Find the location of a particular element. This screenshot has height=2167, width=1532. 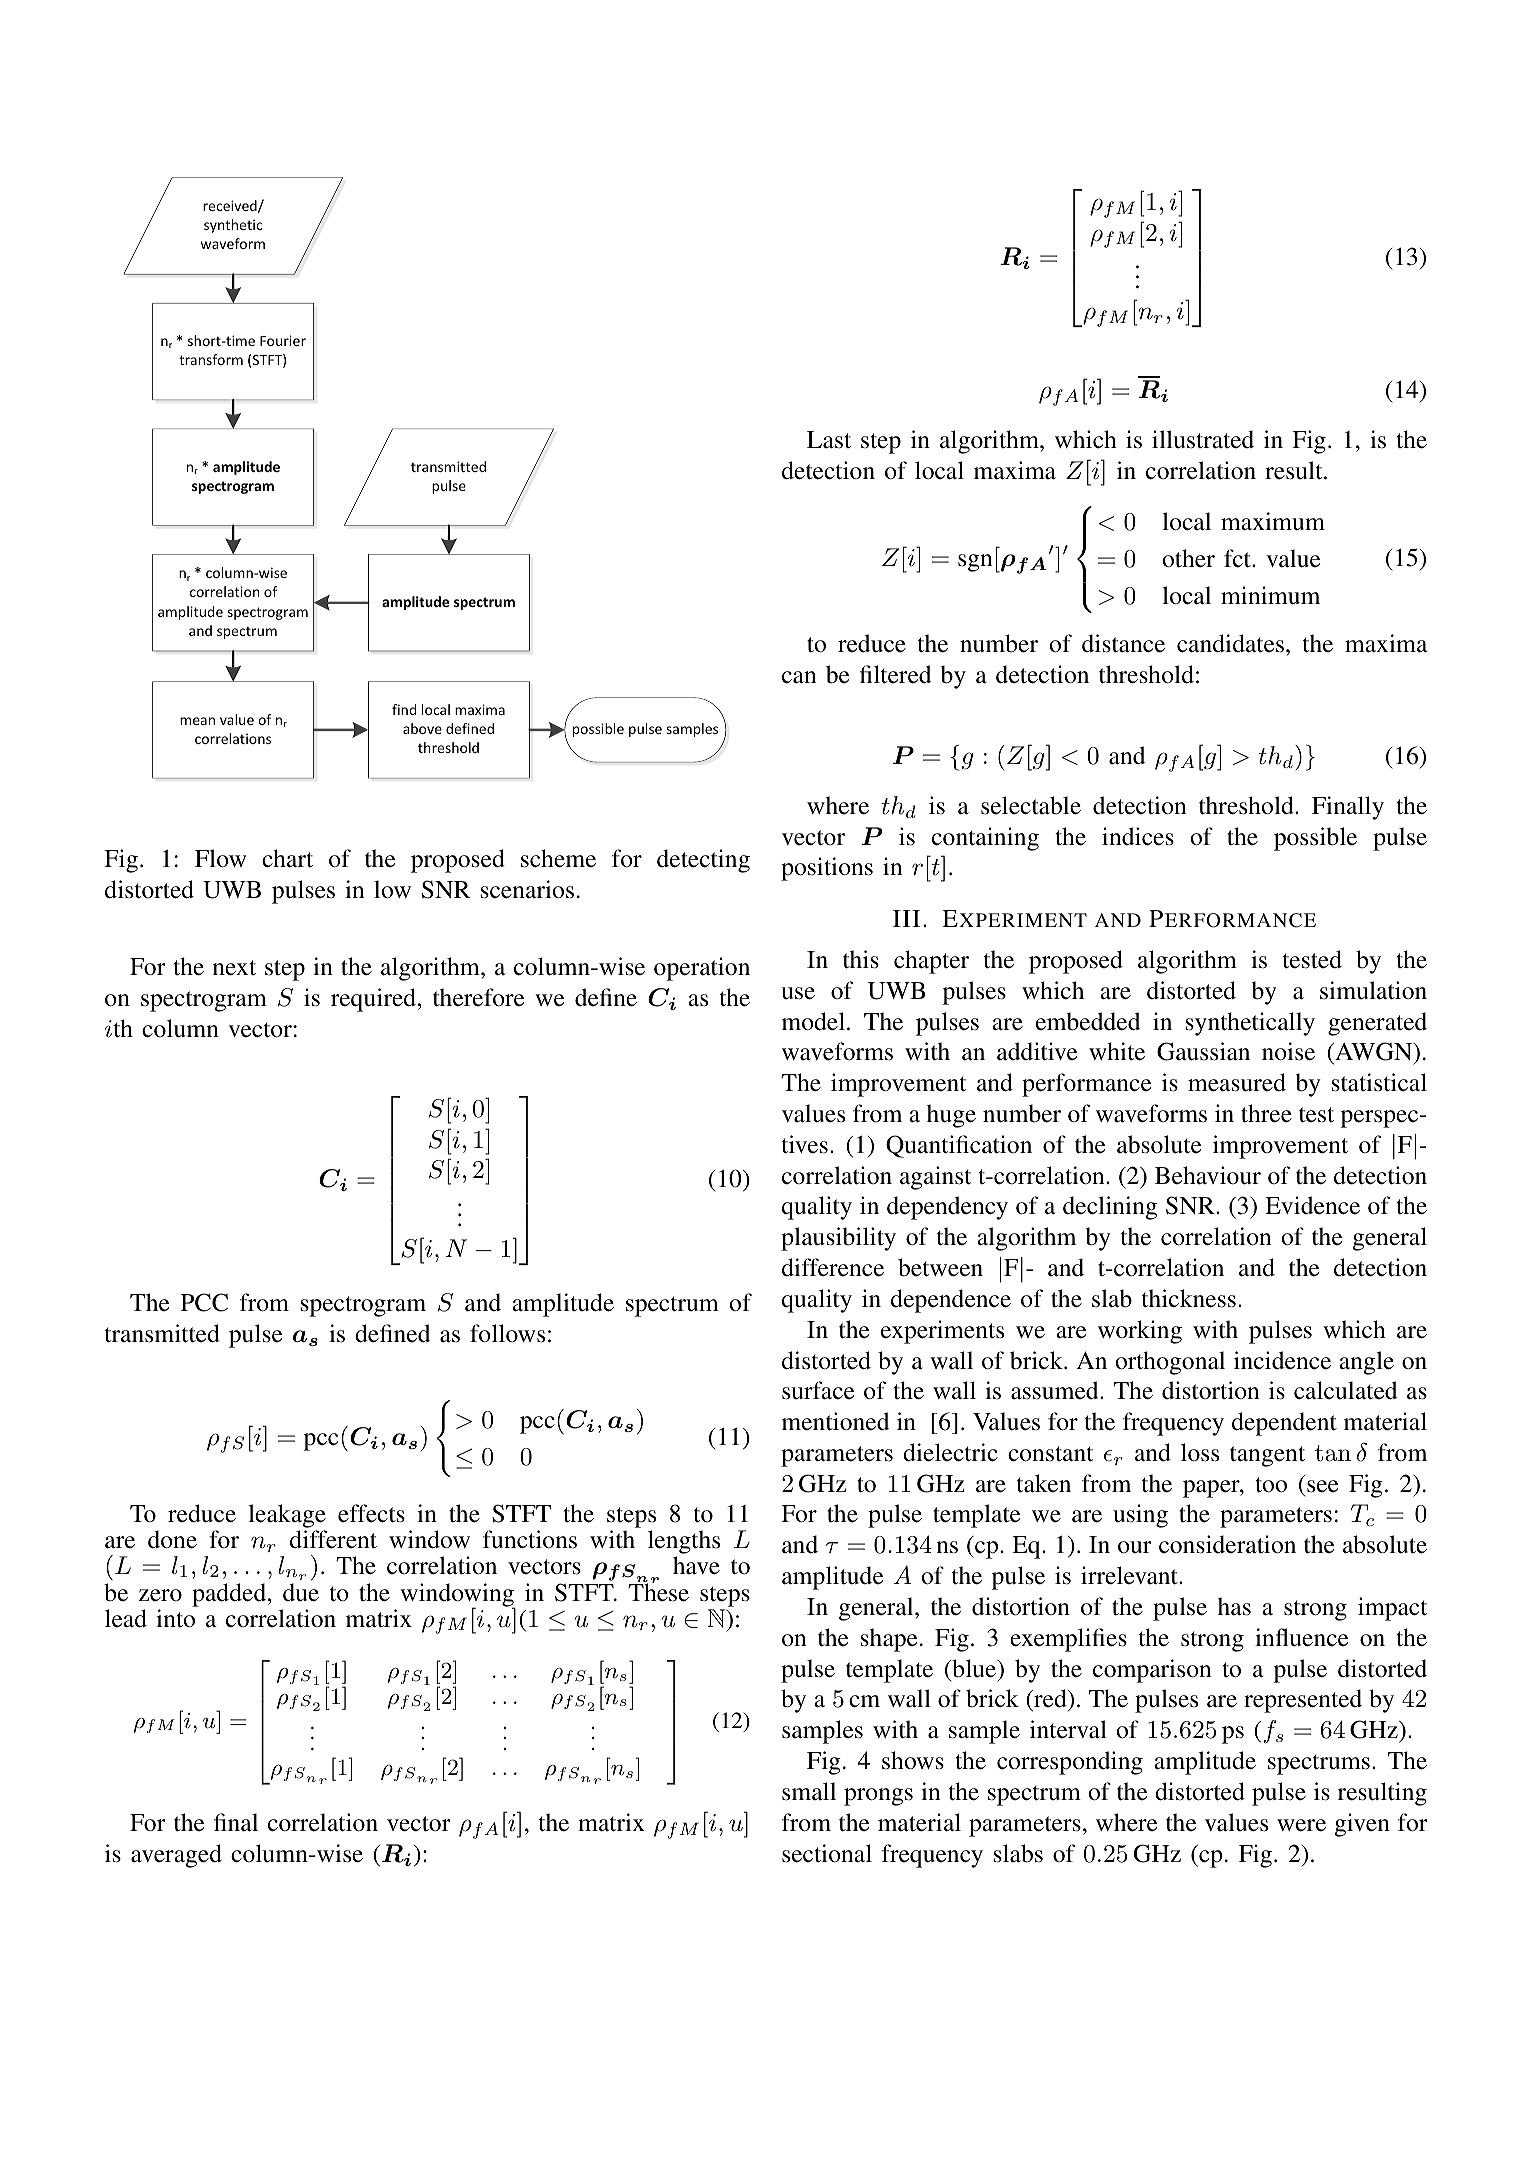

measured is located at coordinates (1237, 1082).
